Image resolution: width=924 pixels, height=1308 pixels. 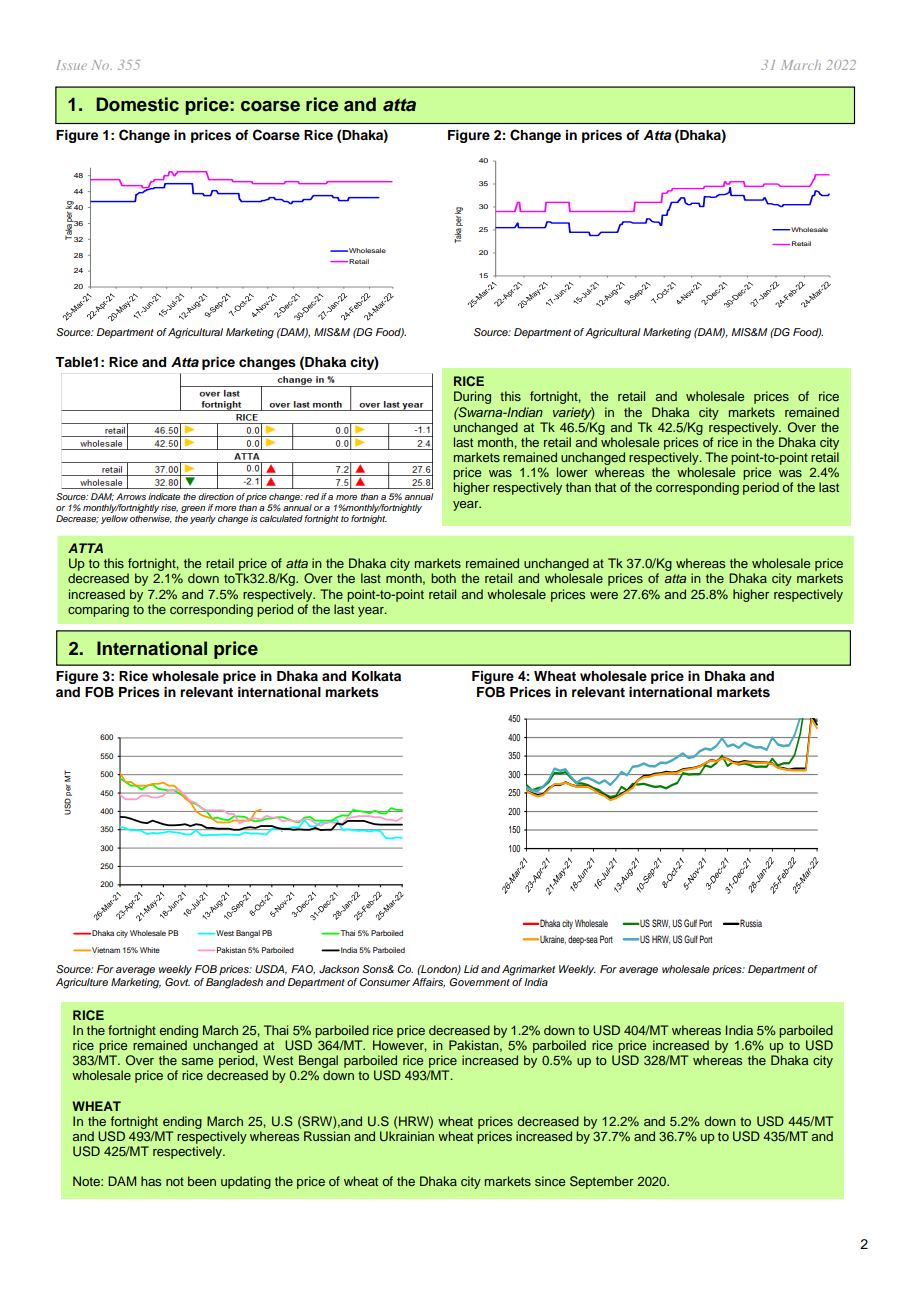 I want to click on indicate, so click(x=164, y=496).
